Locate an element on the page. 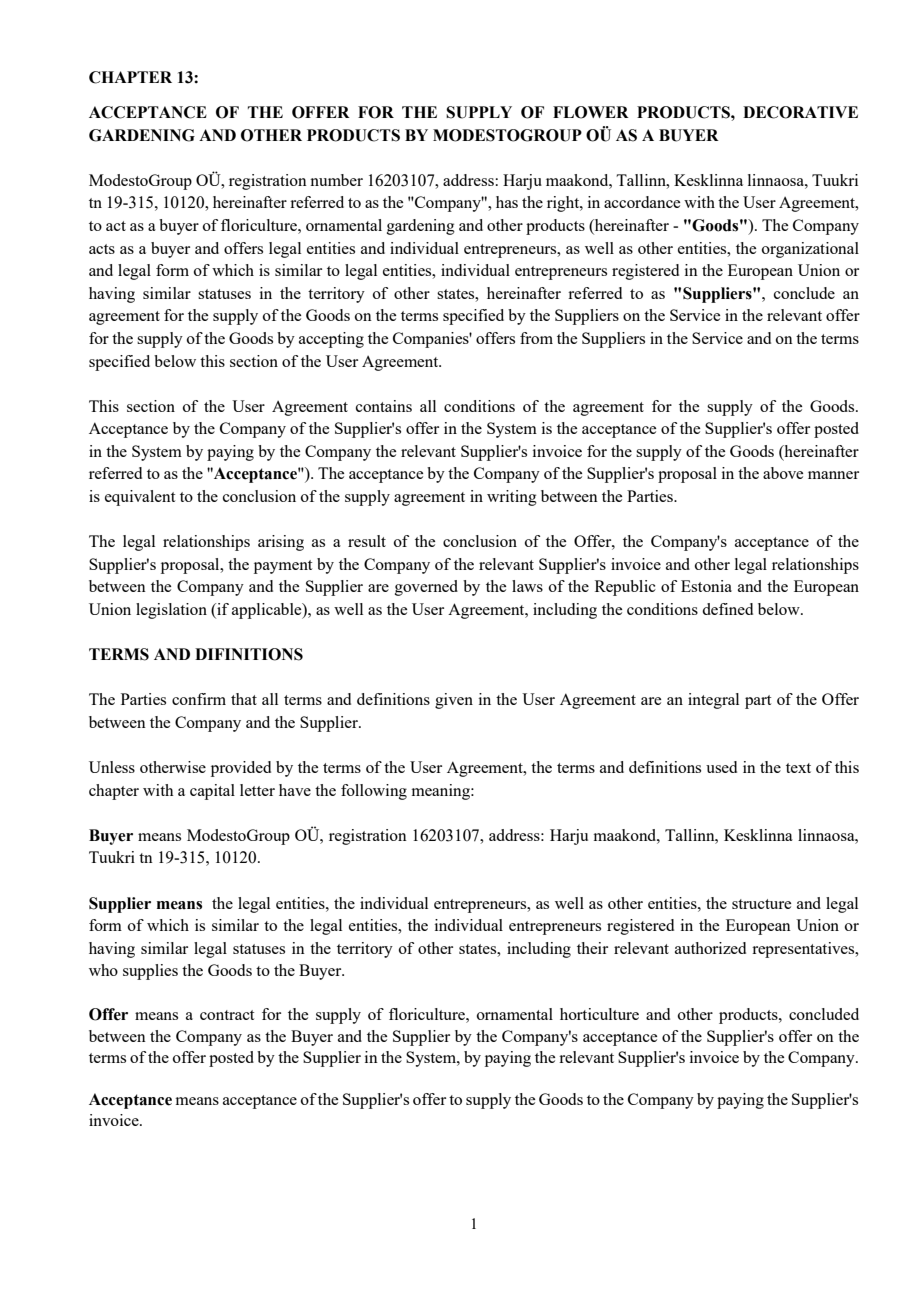 The height and width of the image is (1308, 924). accepting is located at coordinates (331, 340).
